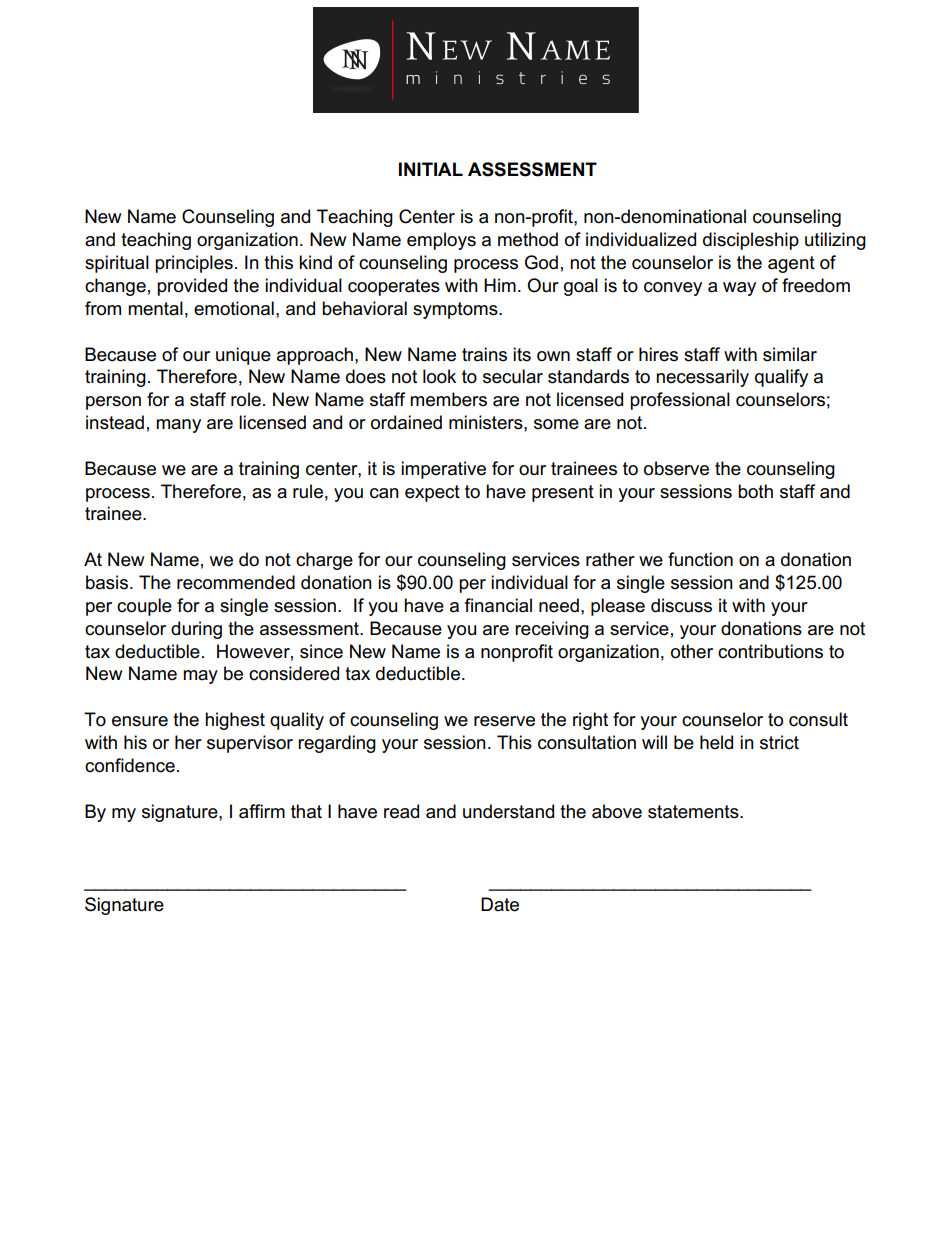 Image resolution: width=952 pixels, height=1233 pixels. I want to click on function, so click(700, 559).
